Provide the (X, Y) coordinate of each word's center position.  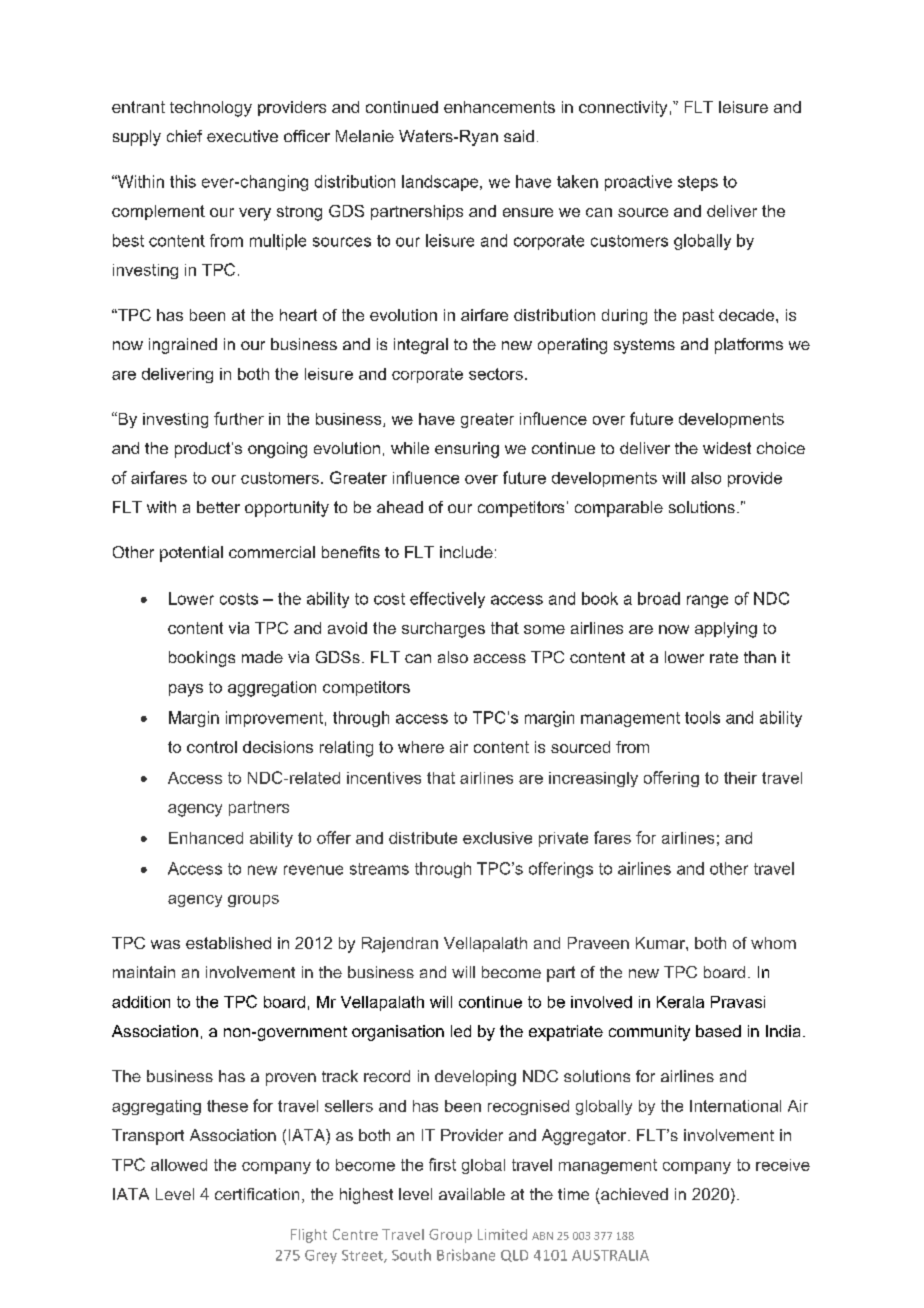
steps (698, 183)
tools (702, 717)
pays (186, 690)
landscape (441, 183)
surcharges (443, 630)
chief (184, 136)
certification (257, 1194)
